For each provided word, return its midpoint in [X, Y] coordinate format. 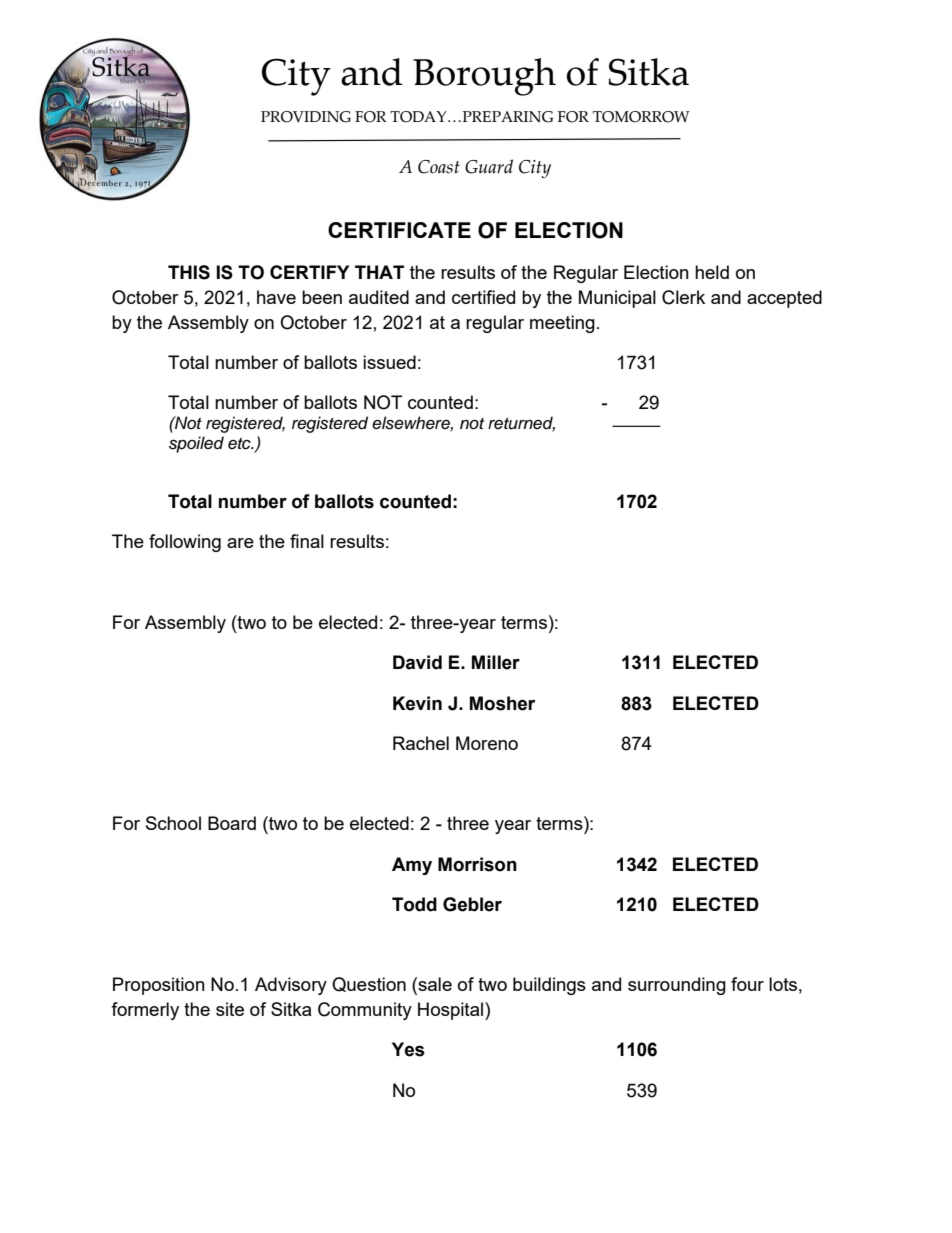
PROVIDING [306, 117]
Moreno [487, 743]
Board [232, 823]
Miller [496, 662]
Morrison [477, 864]
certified [483, 297]
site [230, 1009]
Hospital [452, 1011]
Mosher [502, 703]
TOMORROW [641, 117]
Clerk [683, 297]
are [240, 543]
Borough [484, 77]
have [276, 297]
